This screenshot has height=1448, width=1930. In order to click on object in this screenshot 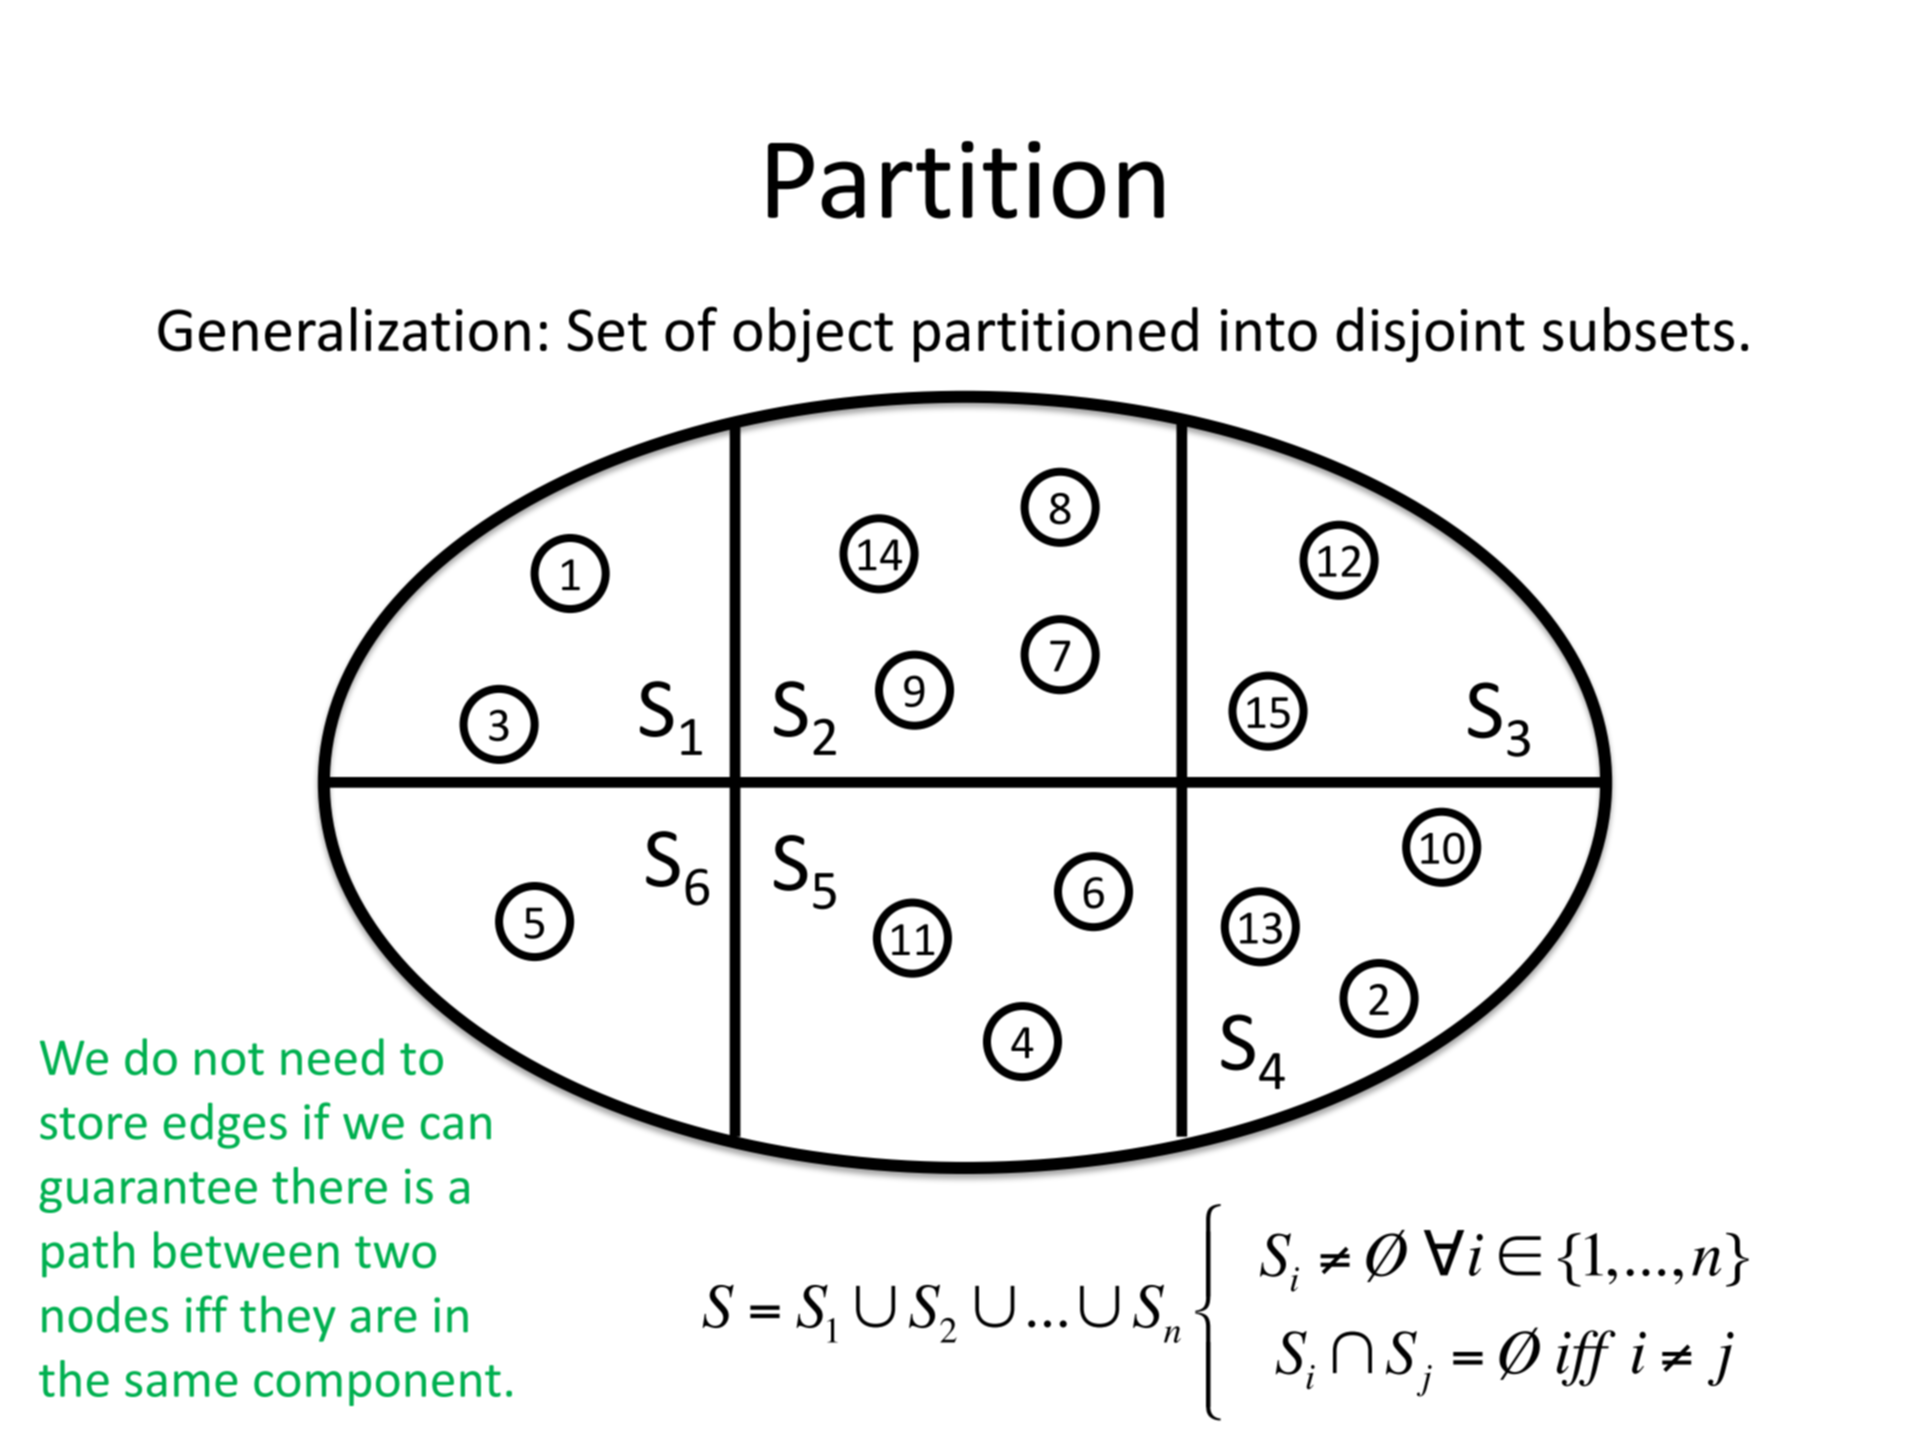, I will do `click(813, 335)`.
